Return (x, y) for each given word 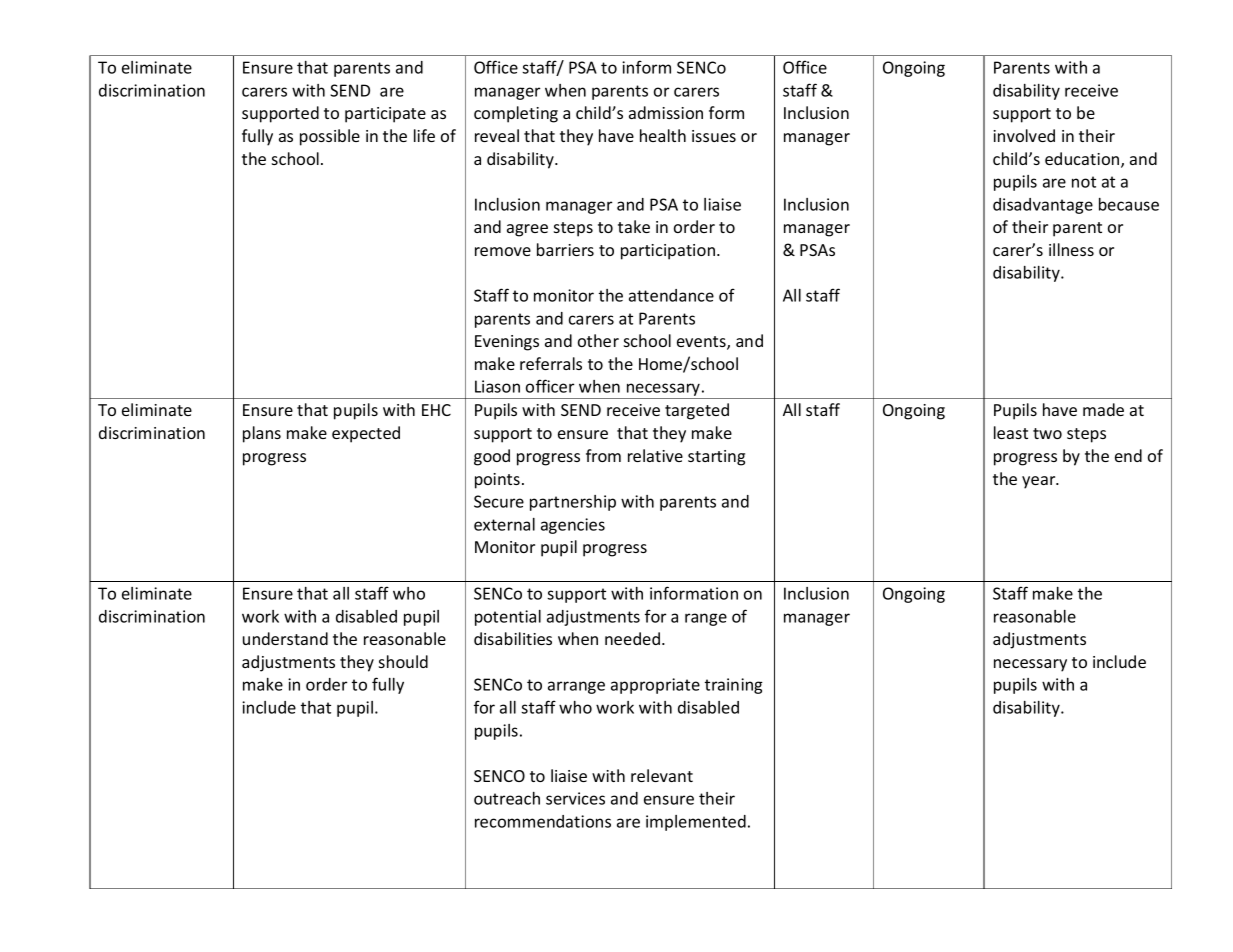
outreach (507, 798)
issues (714, 136)
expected (366, 434)
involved (1024, 135)
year (1040, 482)
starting (716, 458)
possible (330, 137)
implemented (696, 823)
